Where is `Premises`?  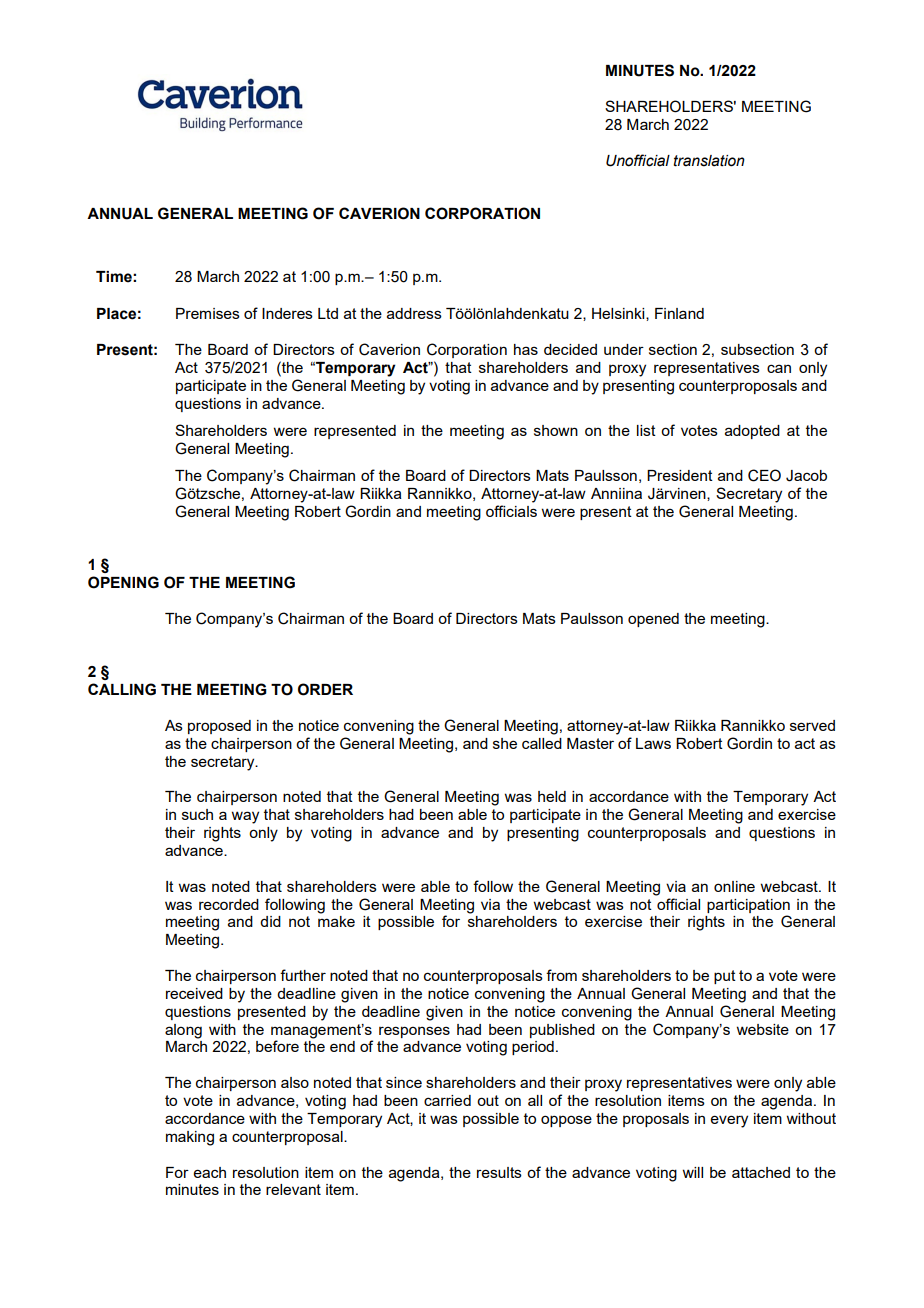
Premises is located at coordinates (208, 313).
